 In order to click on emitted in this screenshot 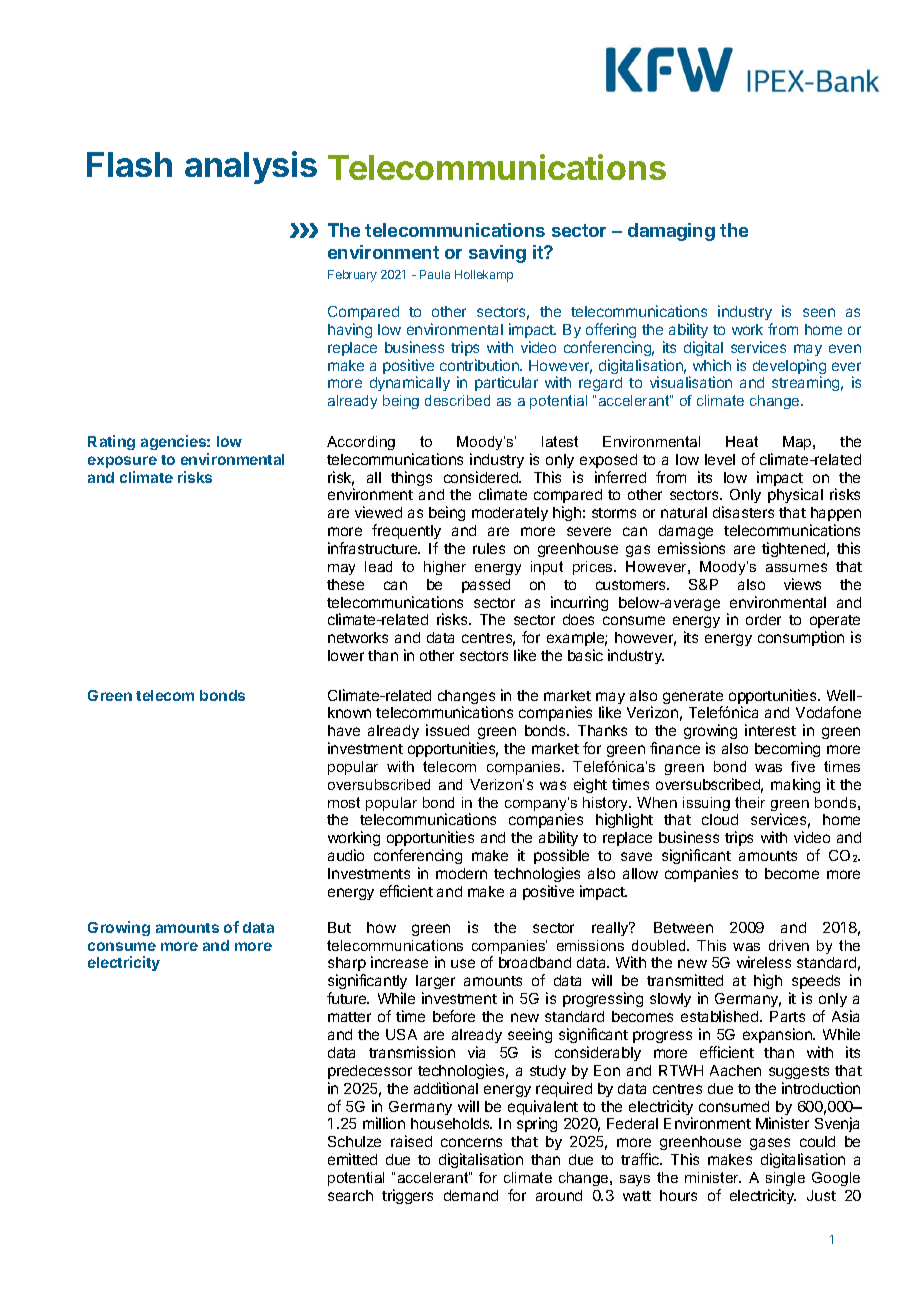, I will do `click(352, 1159)`.
